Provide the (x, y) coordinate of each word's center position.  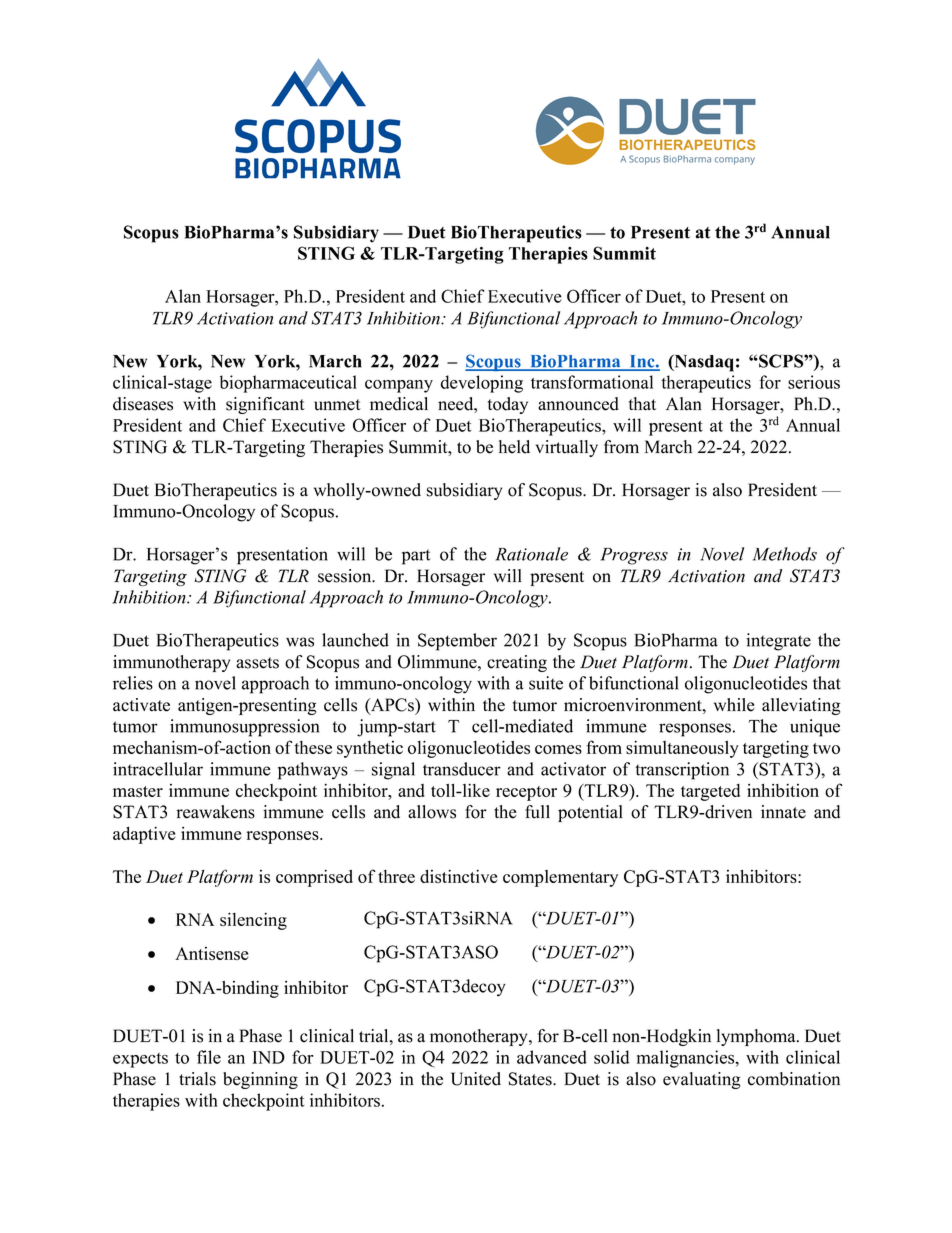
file (209, 1057)
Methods (785, 554)
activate (141, 705)
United (476, 1079)
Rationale (531, 554)
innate (783, 812)
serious (814, 382)
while (734, 705)
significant (265, 405)
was (300, 642)
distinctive (458, 876)
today (508, 405)
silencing (253, 921)
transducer (462, 769)
